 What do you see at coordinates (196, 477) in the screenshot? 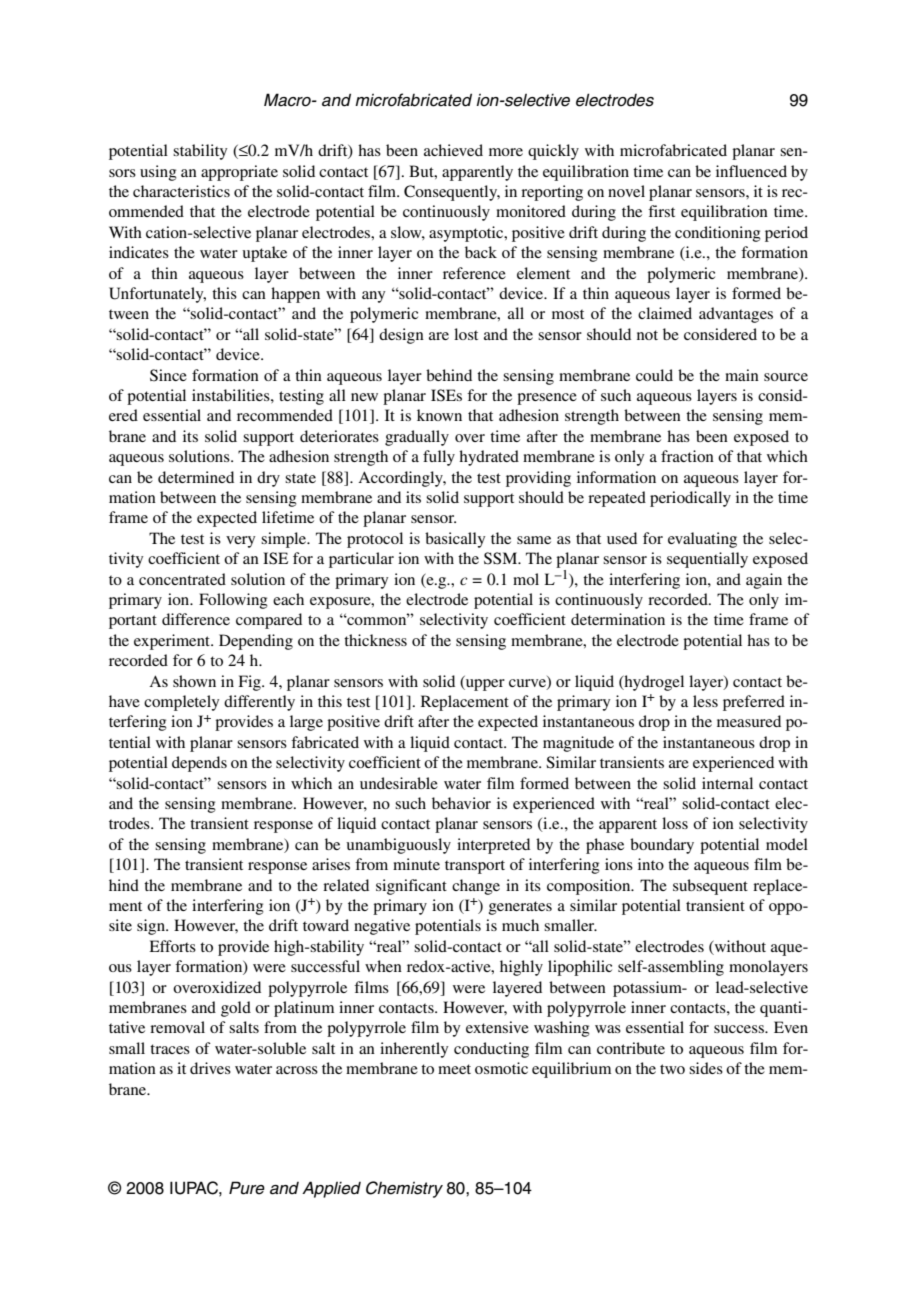
I see `determined` at bounding box center [196, 477].
